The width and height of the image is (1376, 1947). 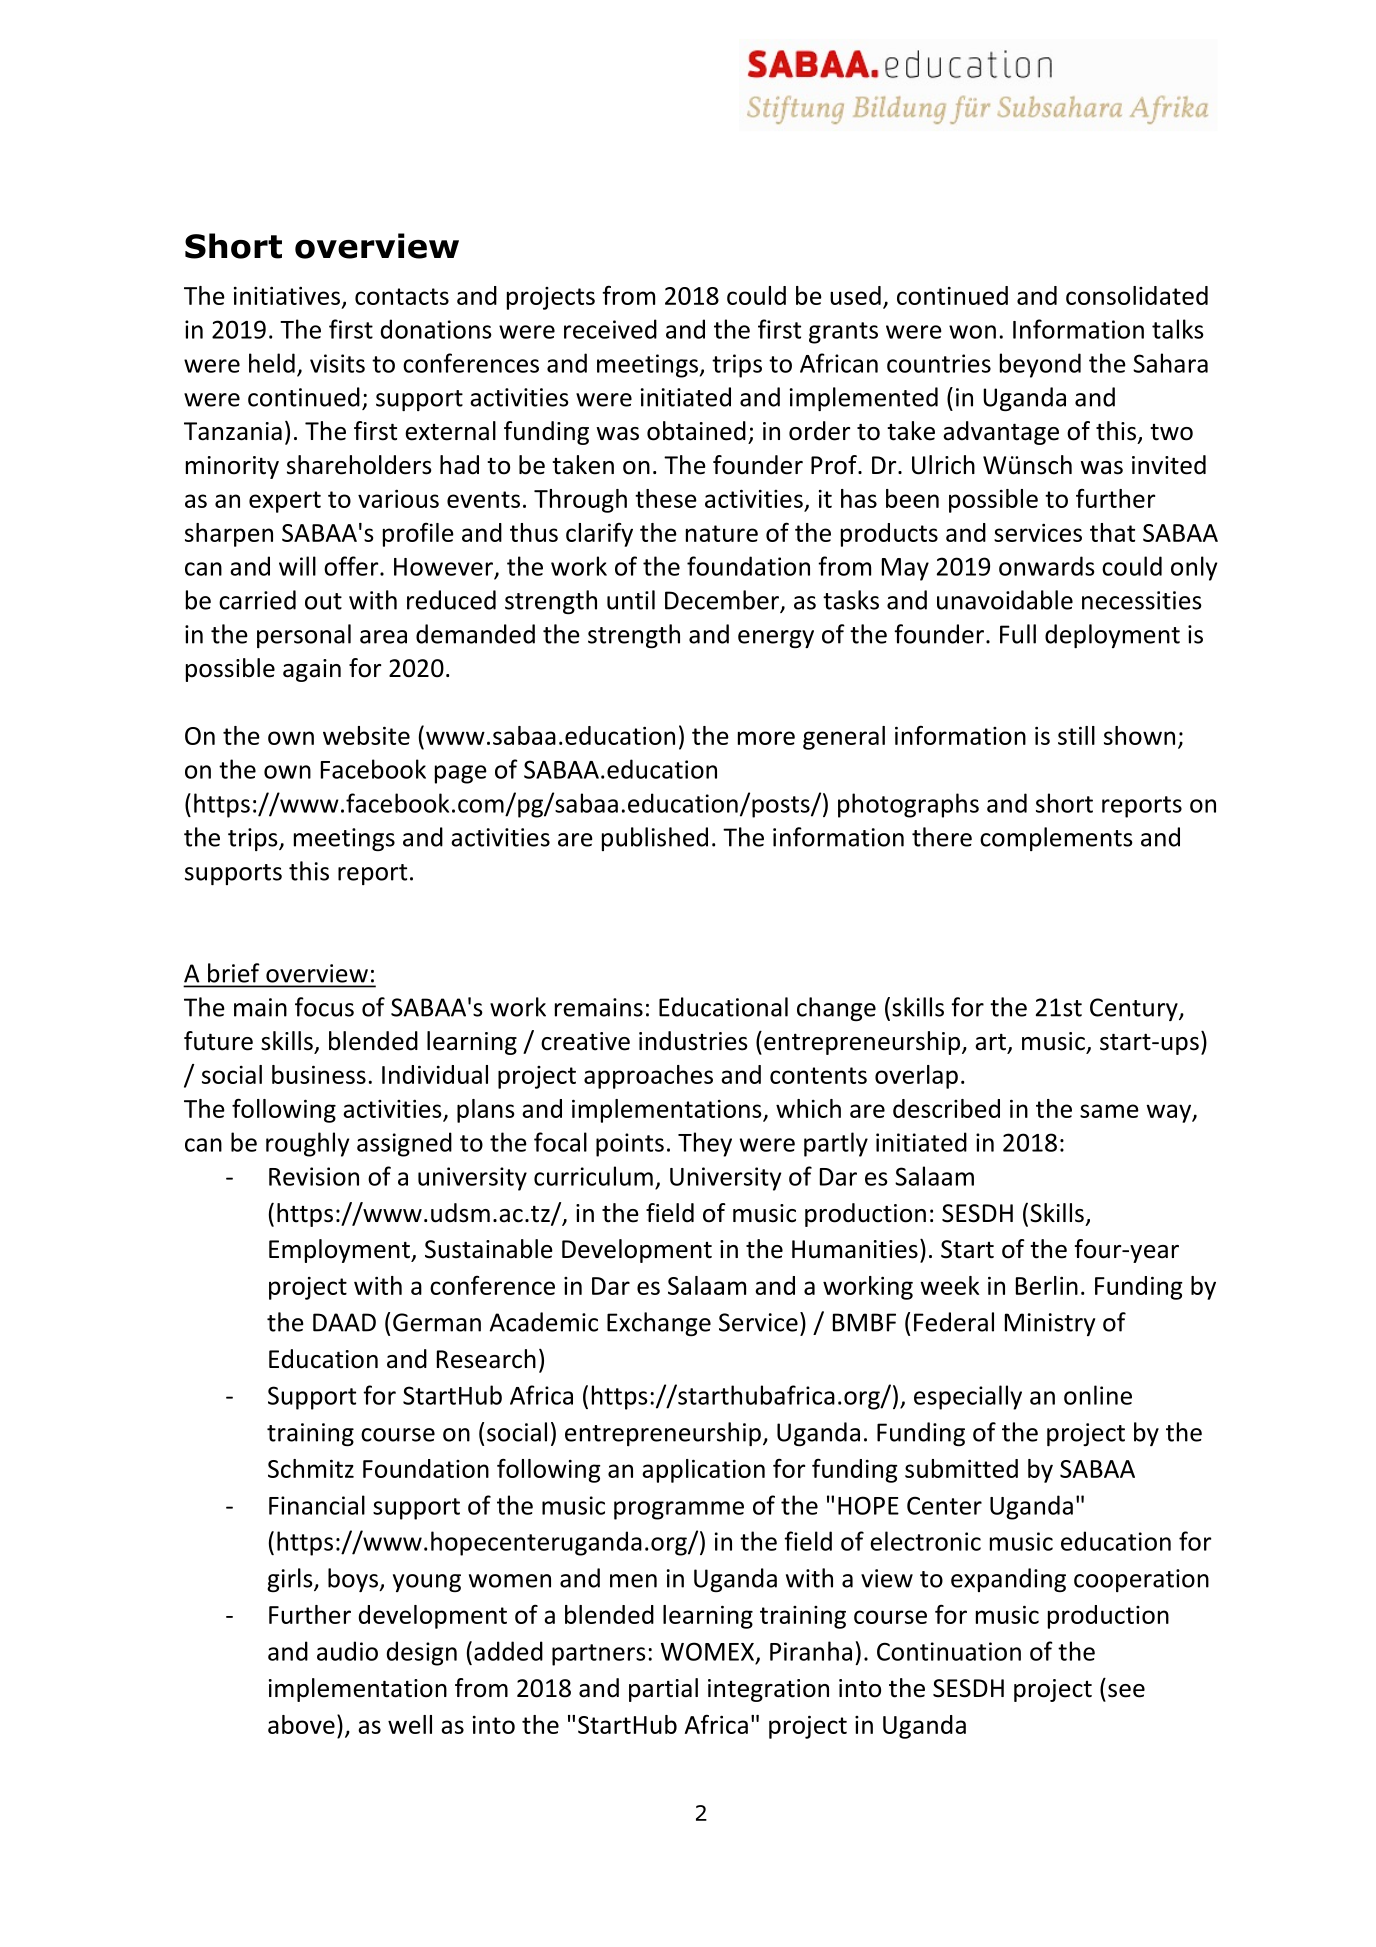 I want to click on Berlin, so click(x=1047, y=1285).
